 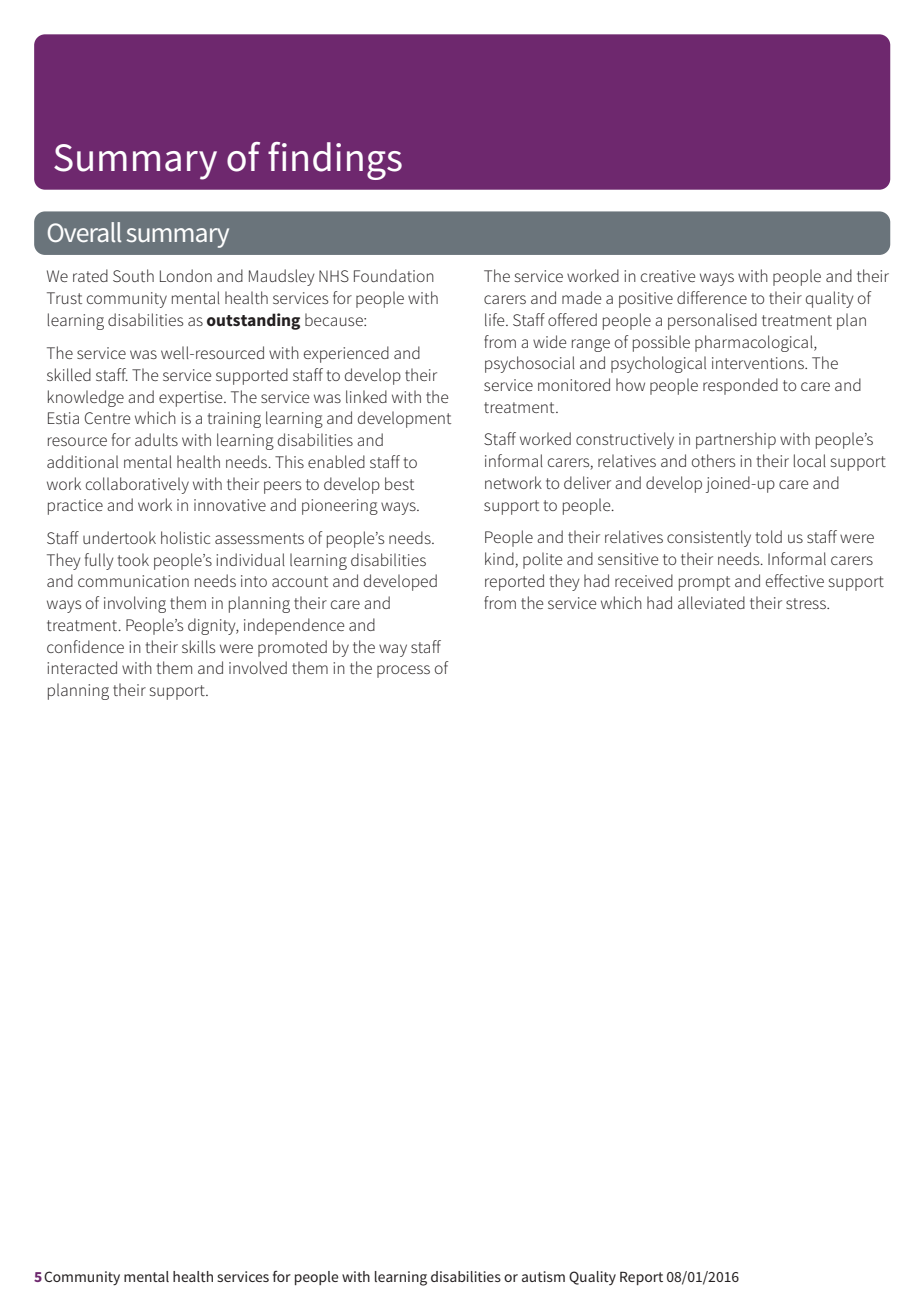 What do you see at coordinates (335, 161) in the document?
I see `findings` at bounding box center [335, 161].
